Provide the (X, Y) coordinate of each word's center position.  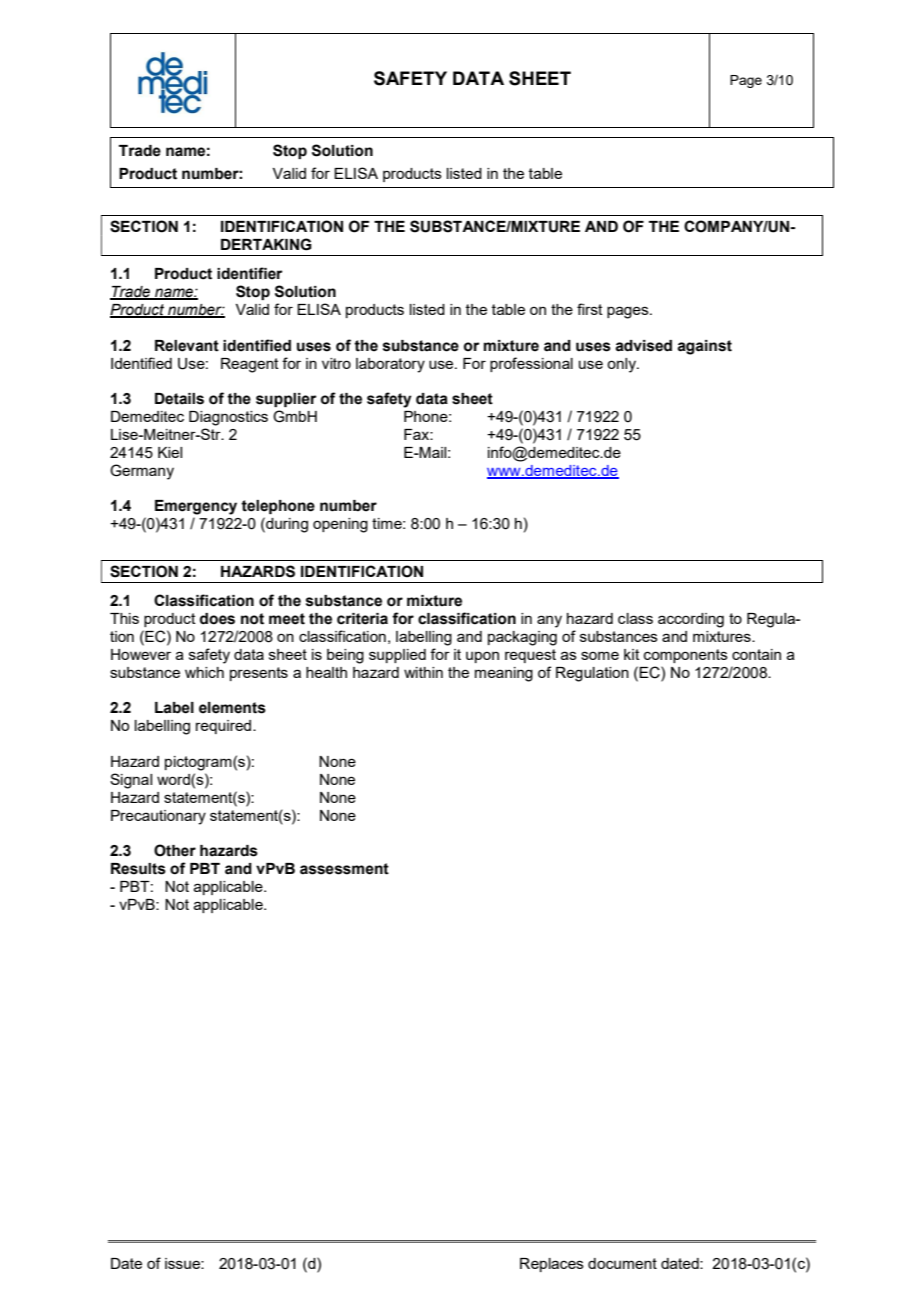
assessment (344, 869)
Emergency (196, 507)
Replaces (552, 1265)
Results (138, 869)
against (704, 347)
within (423, 672)
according (691, 620)
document (622, 1263)
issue (183, 1263)
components (686, 656)
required (225, 727)
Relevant (187, 346)
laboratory (390, 365)
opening (340, 525)
